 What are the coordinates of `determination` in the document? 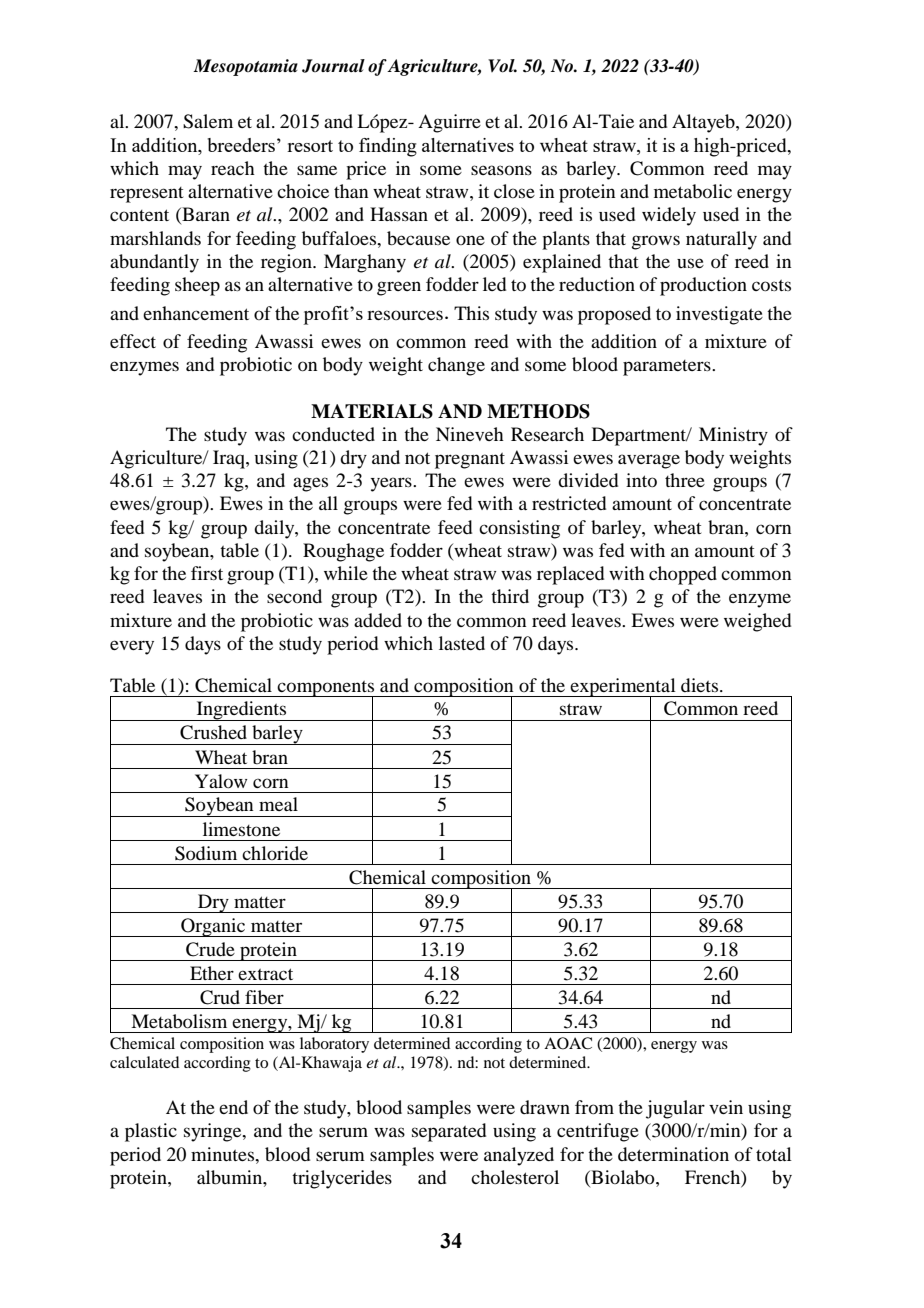 It's located at (673, 1154).
